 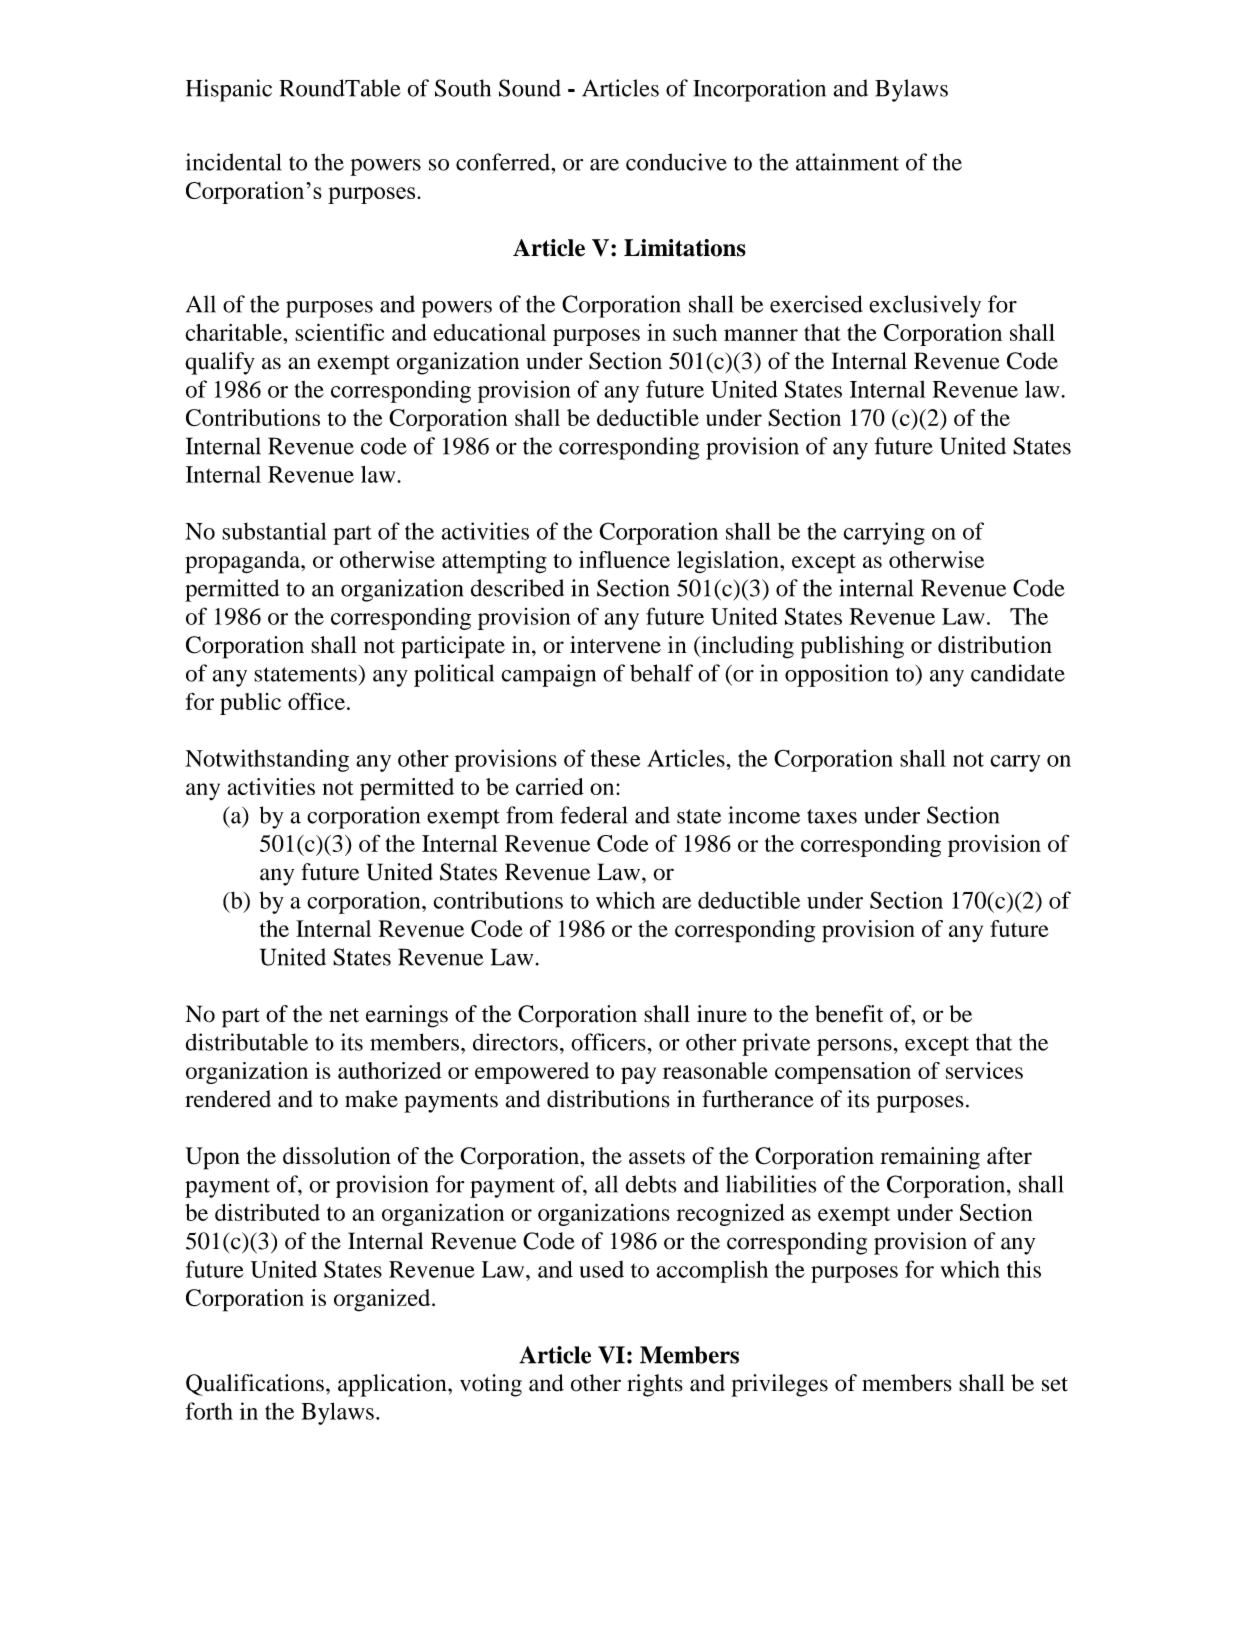 What do you see at coordinates (984, 1070) in the screenshot?
I see `services` at bounding box center [984, 1070].
